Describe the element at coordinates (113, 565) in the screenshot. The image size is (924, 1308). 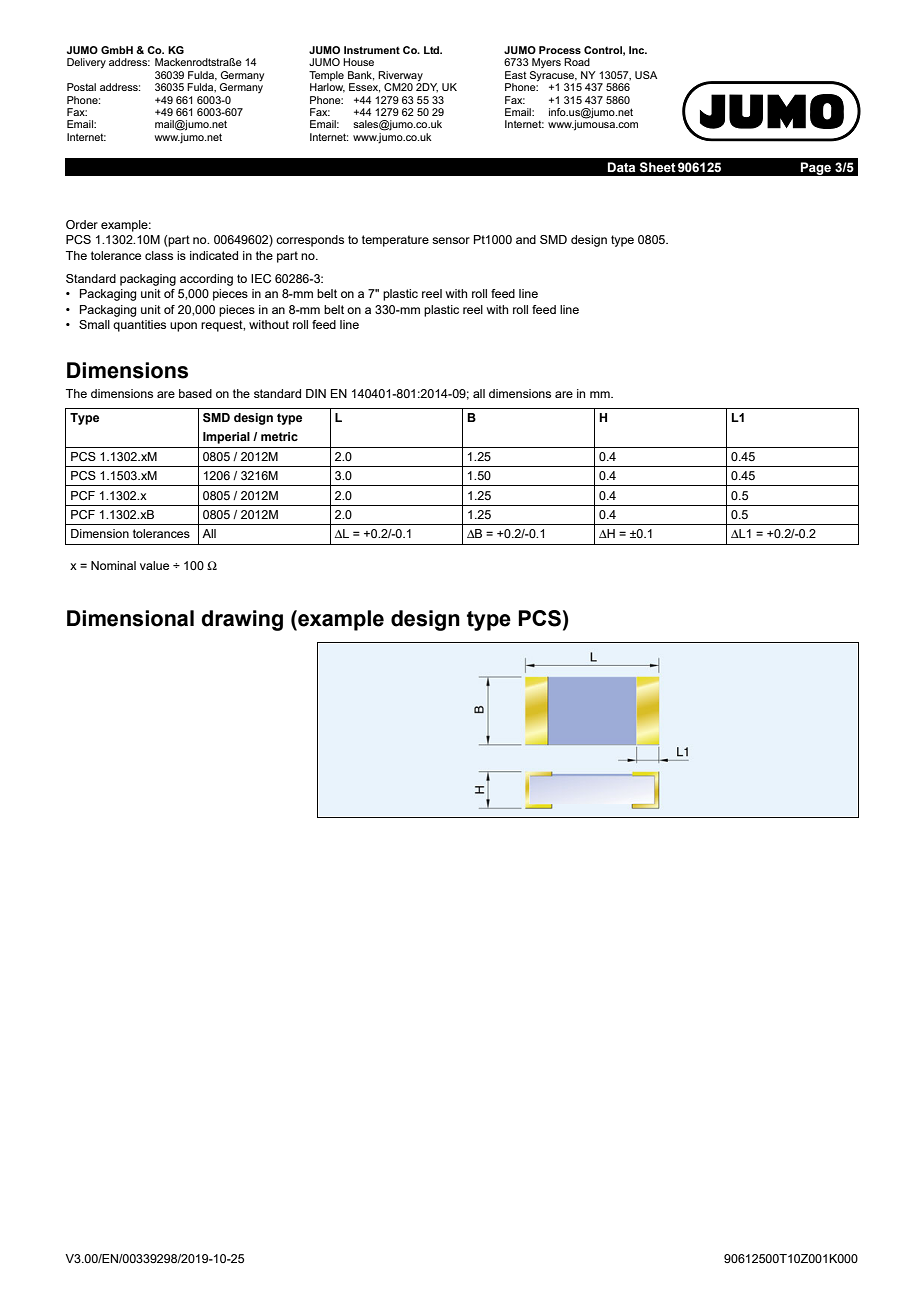
I see `Nominal` at that location.
